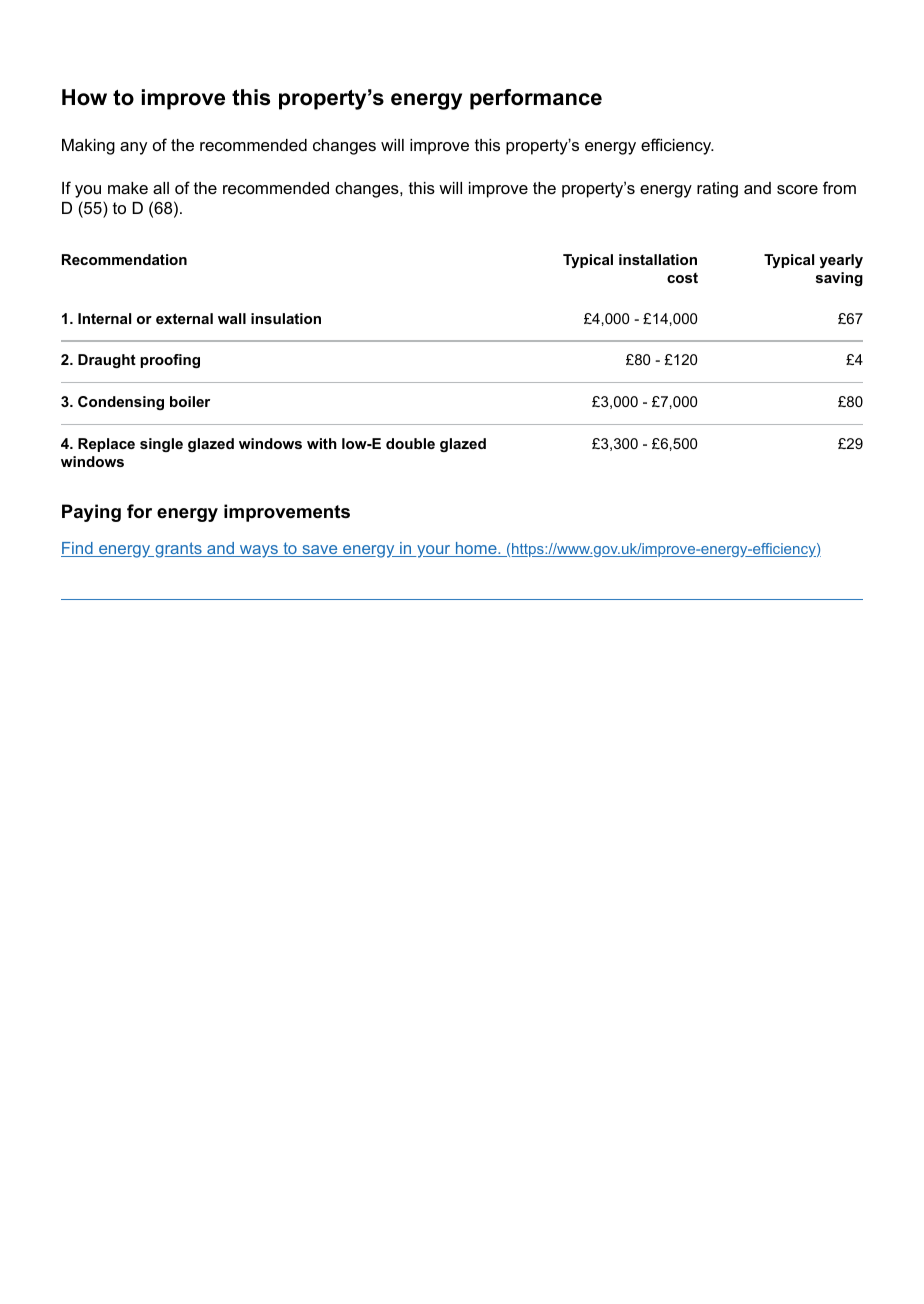  Describe the element at coordinates (286, 318) in the image. I see `insulation` at that location.
